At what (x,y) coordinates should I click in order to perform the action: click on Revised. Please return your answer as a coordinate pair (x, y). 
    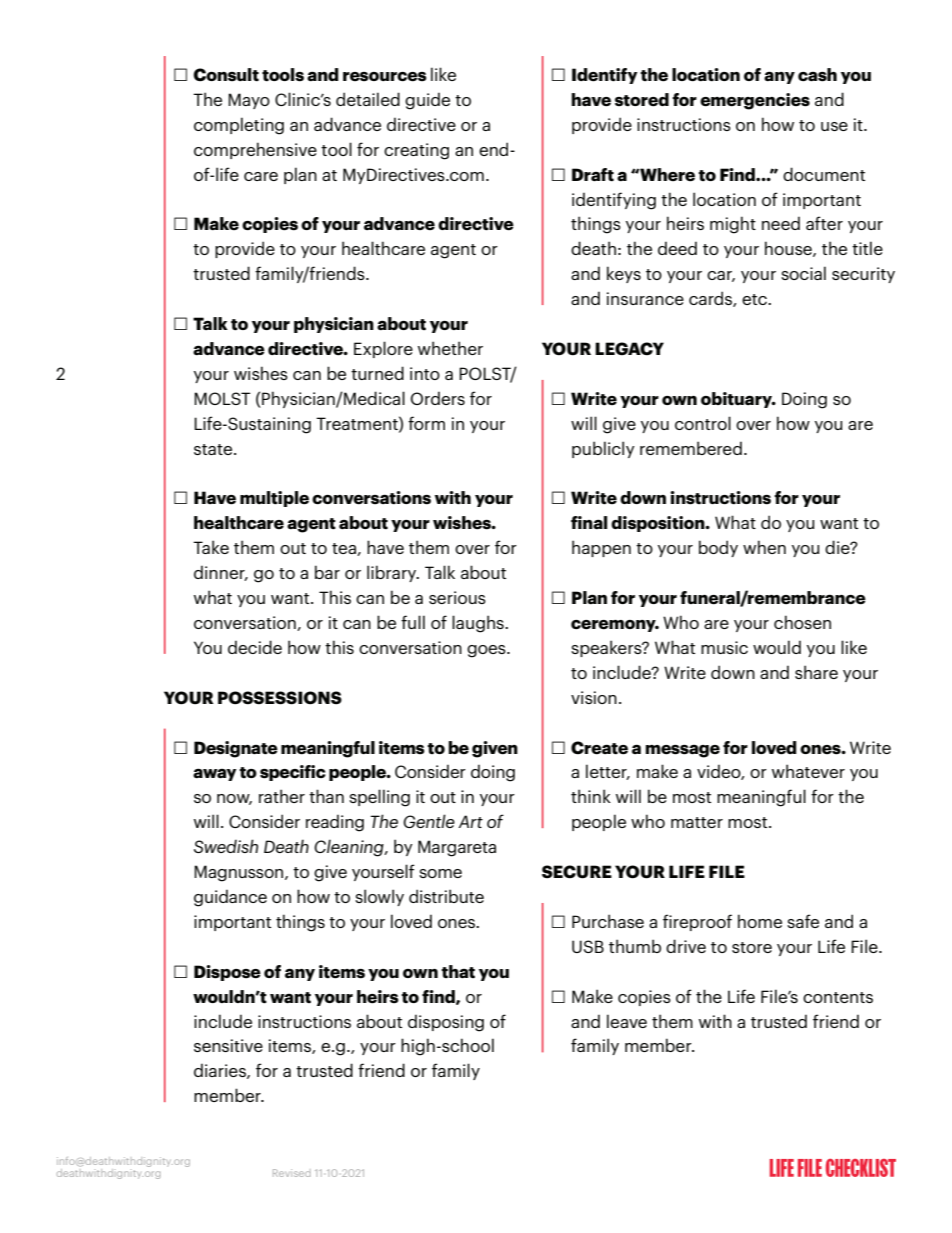
    Looking at the image, I should click on (292, 1173).
